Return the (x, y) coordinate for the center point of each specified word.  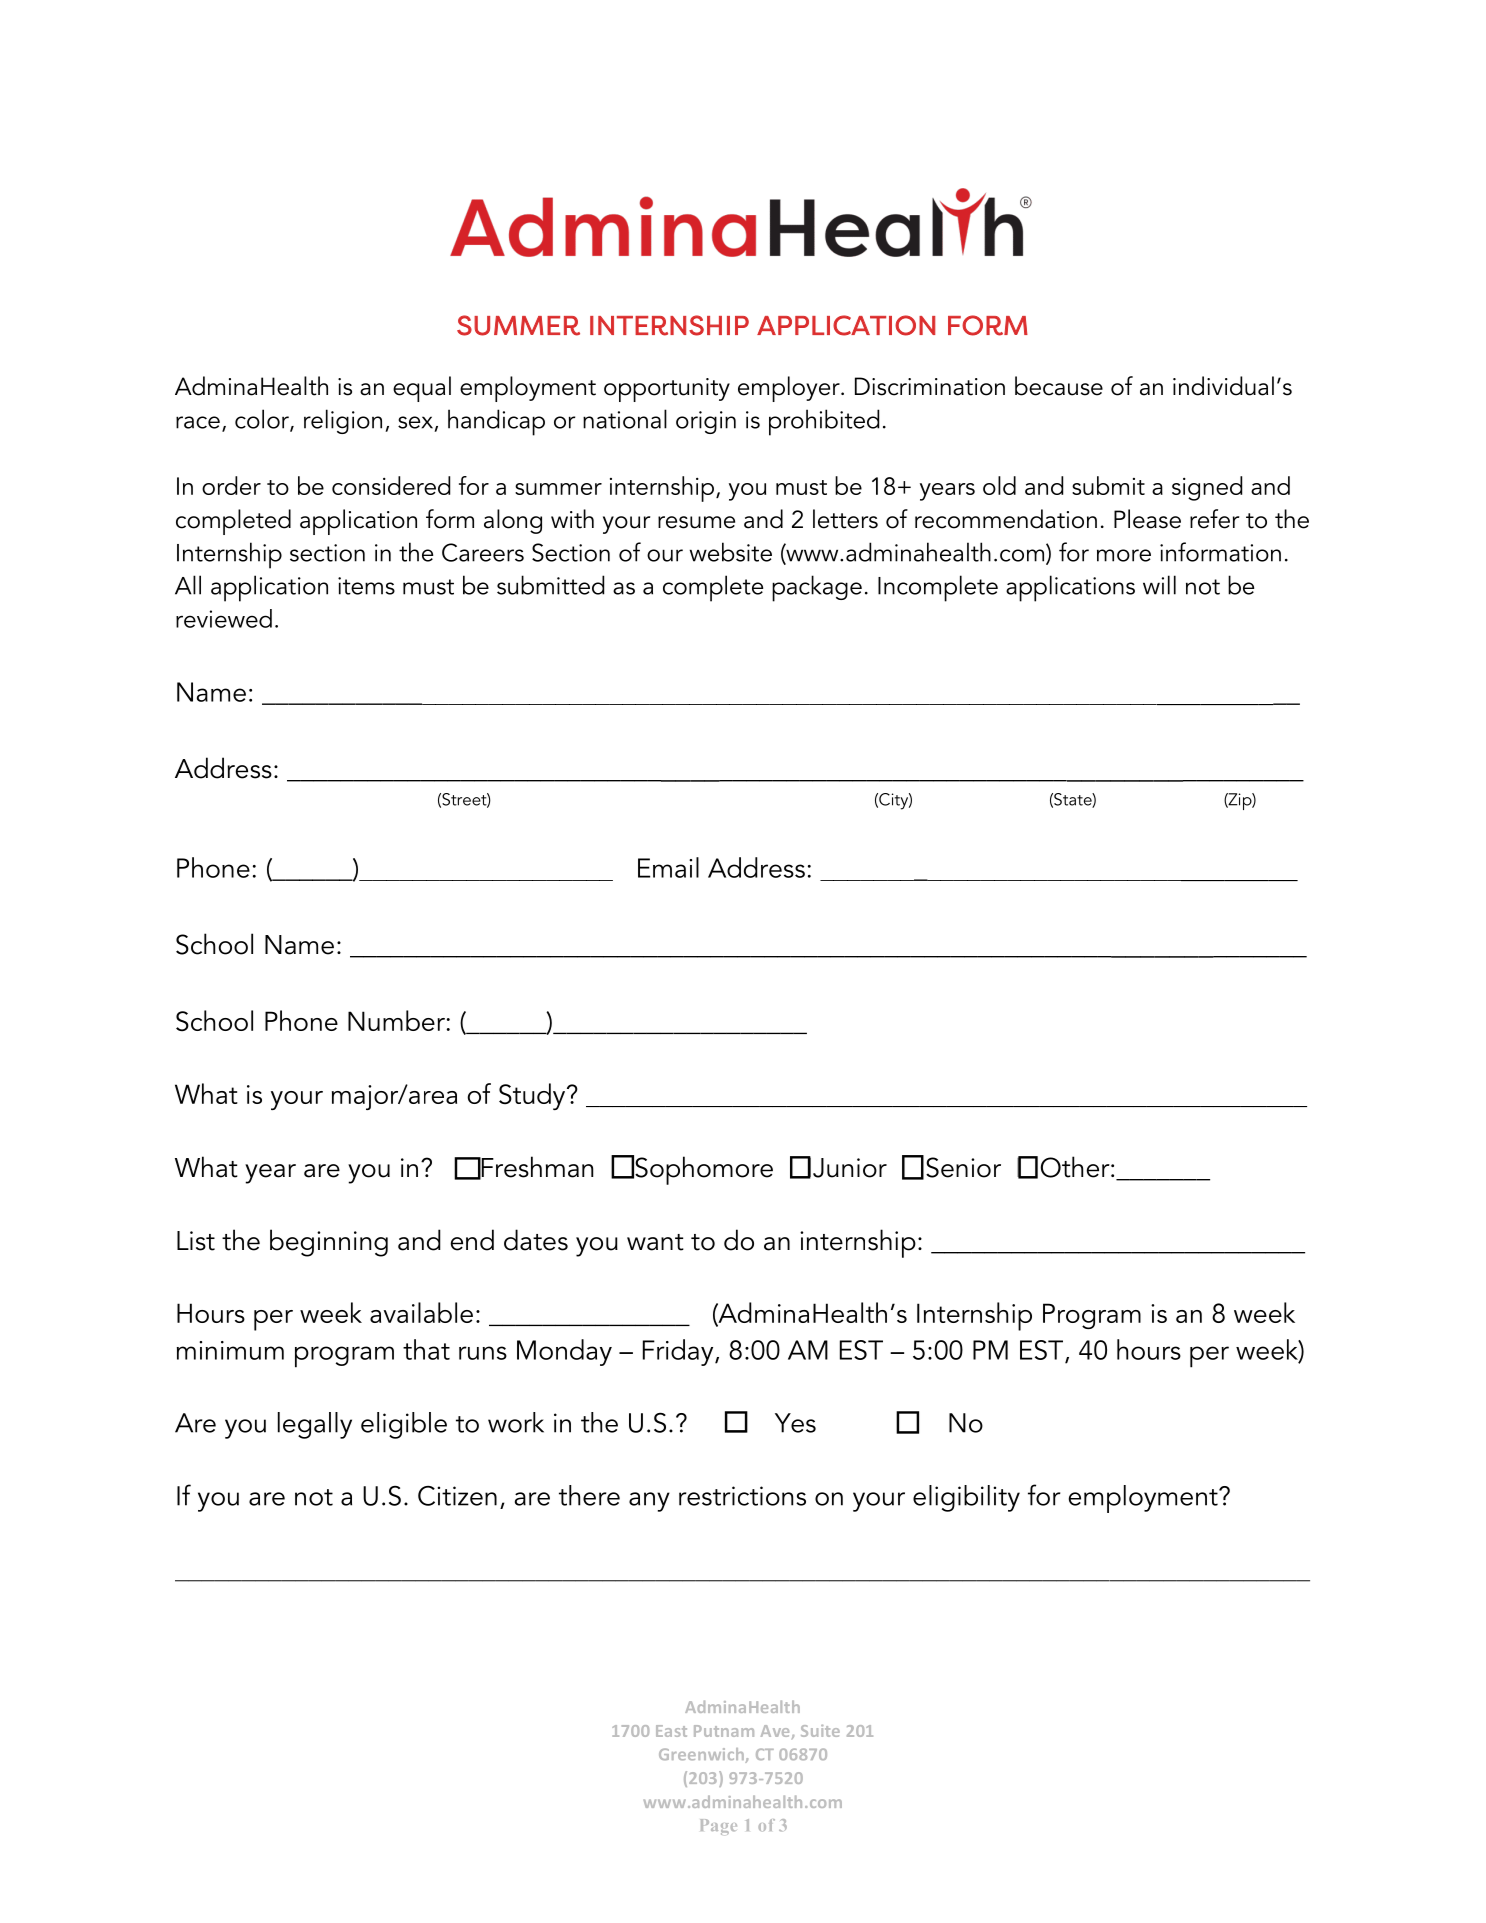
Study (533, 1096)
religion (343, 421)
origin (706, 422)
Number (396, 1020)
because (1059, 386)
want (655, 1242)
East (671, 1731)
